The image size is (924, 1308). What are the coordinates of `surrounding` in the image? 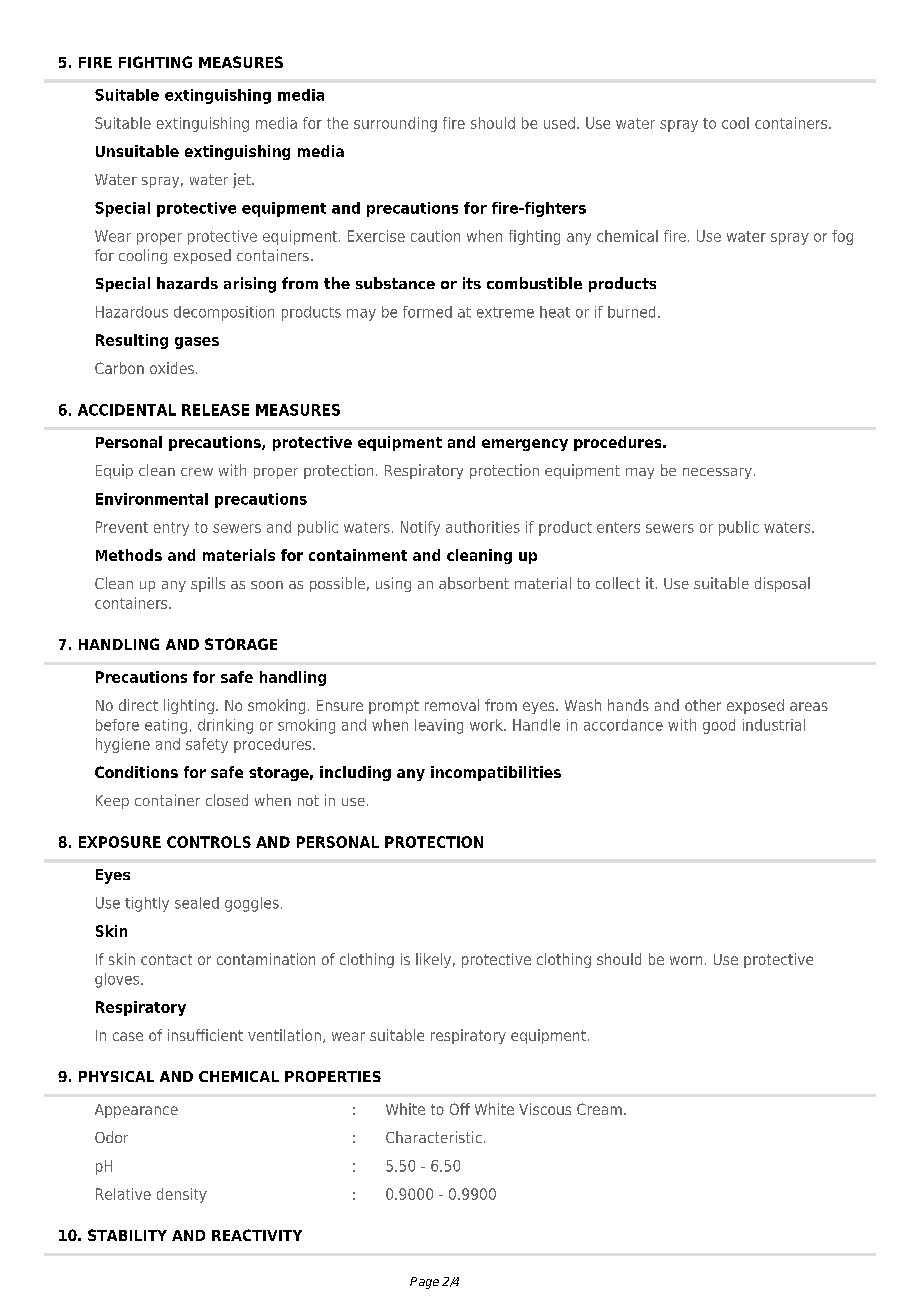 It's located at (395, 124).
